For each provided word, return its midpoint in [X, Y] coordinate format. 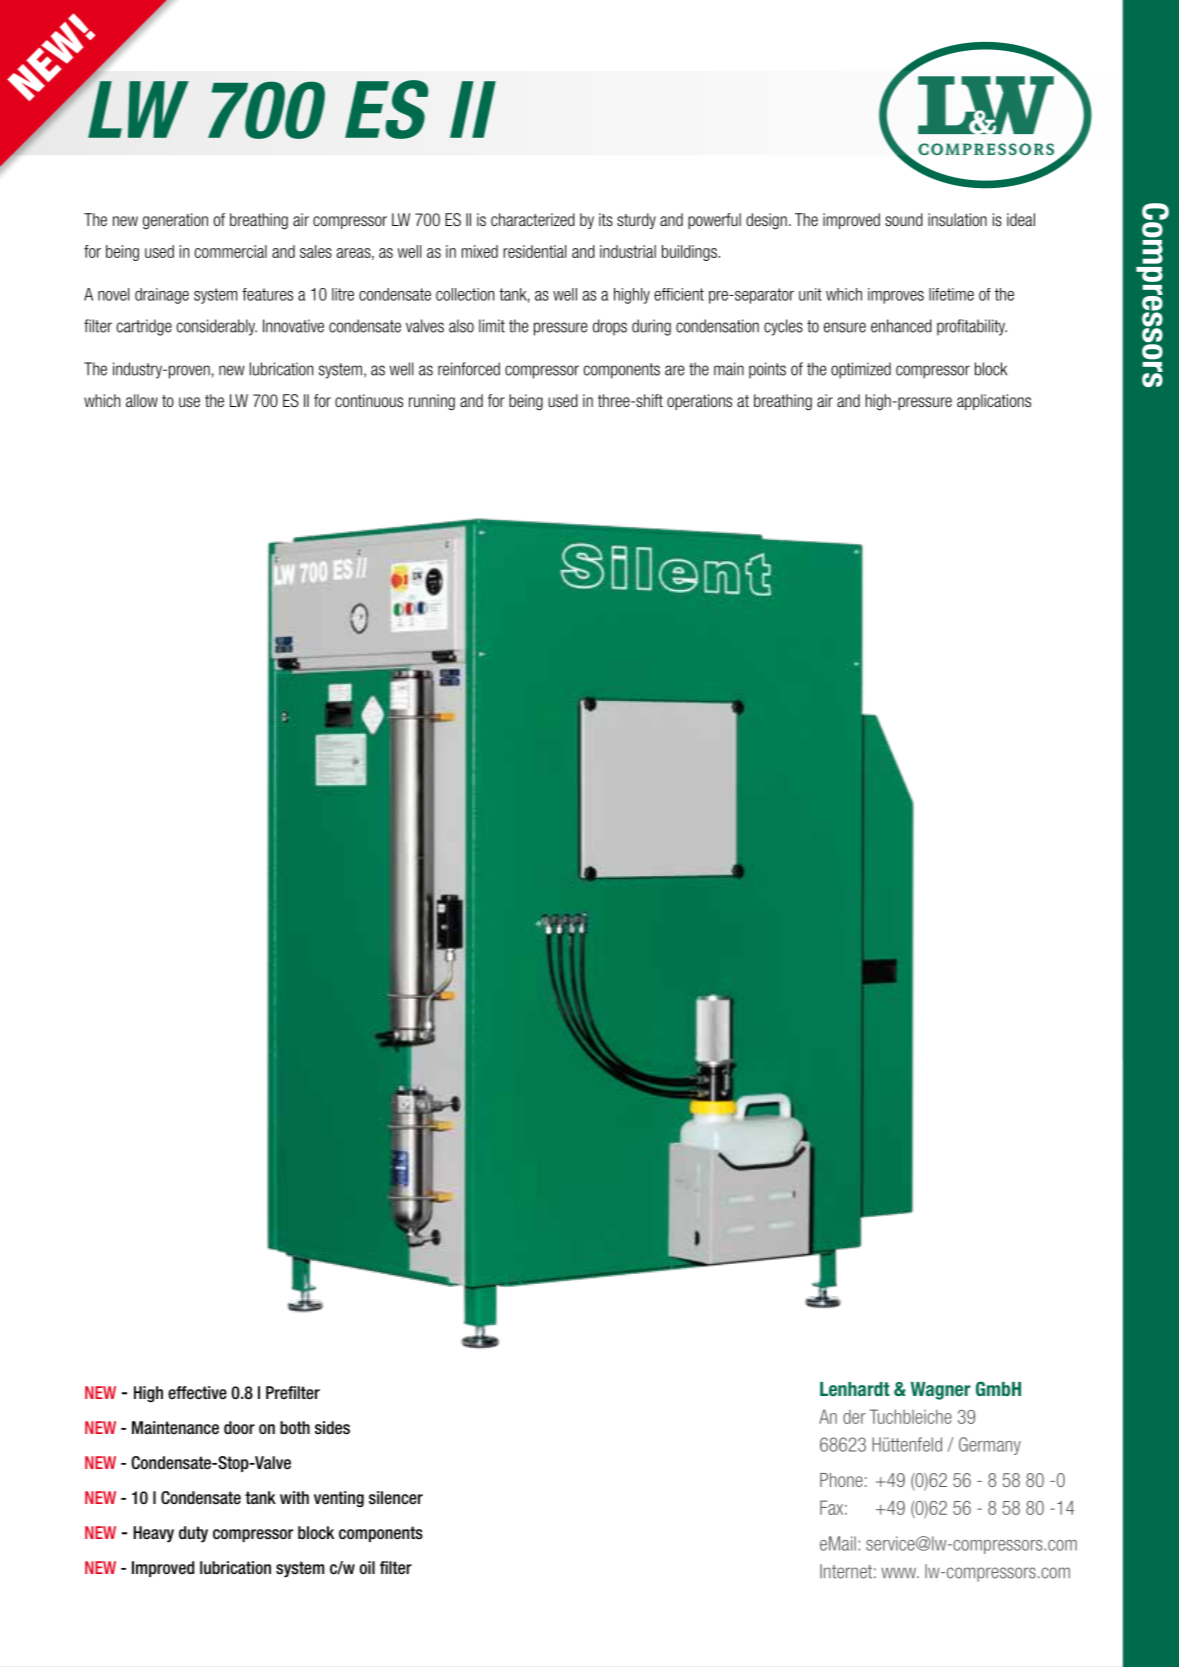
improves [896, 296]
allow [142, 400]
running [432, 402]
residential [534, 251]
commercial [231, 251]
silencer [396, 1498]
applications [994, 402]
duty [193, 1534]
